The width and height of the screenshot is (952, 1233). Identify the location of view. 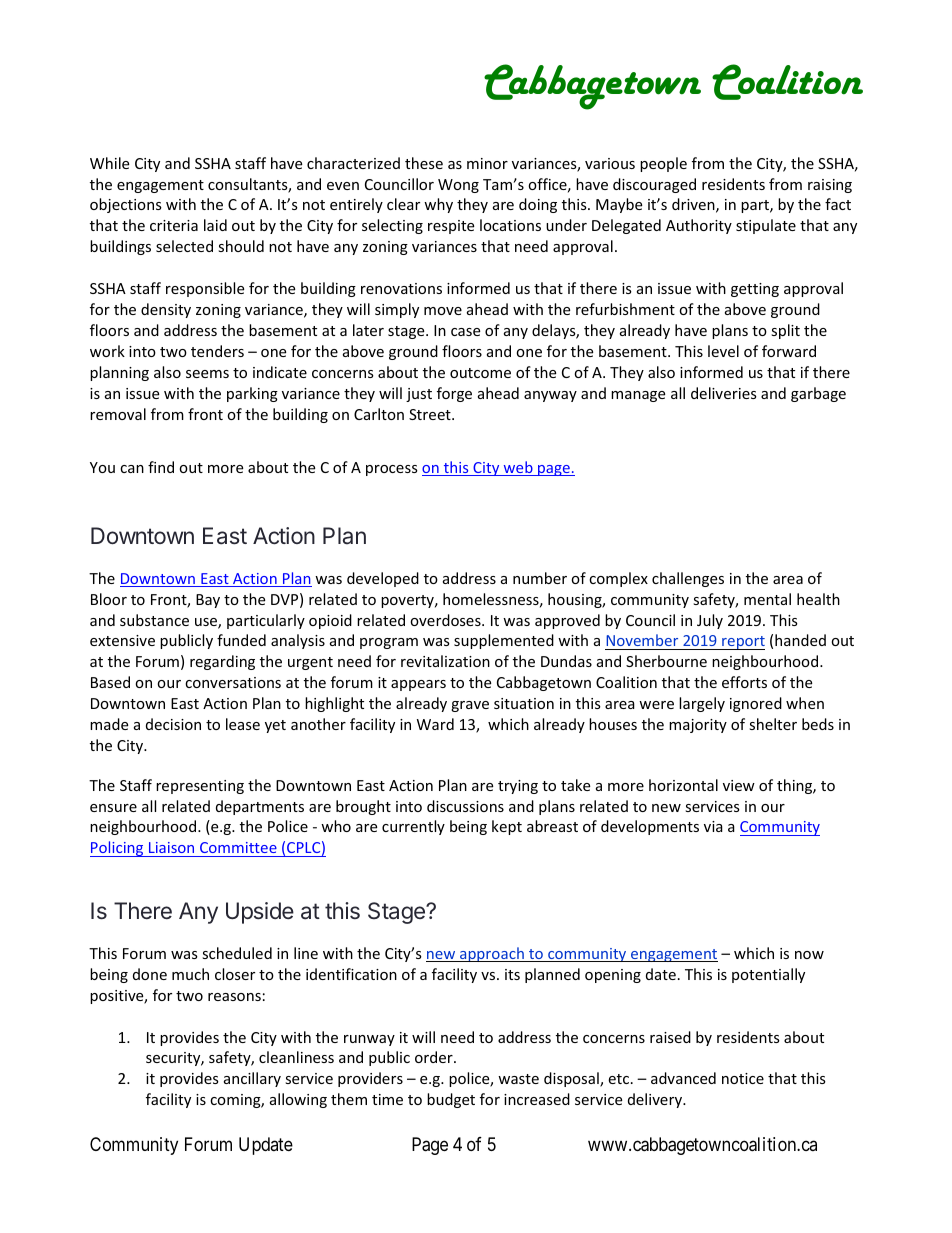
(739, 785).
